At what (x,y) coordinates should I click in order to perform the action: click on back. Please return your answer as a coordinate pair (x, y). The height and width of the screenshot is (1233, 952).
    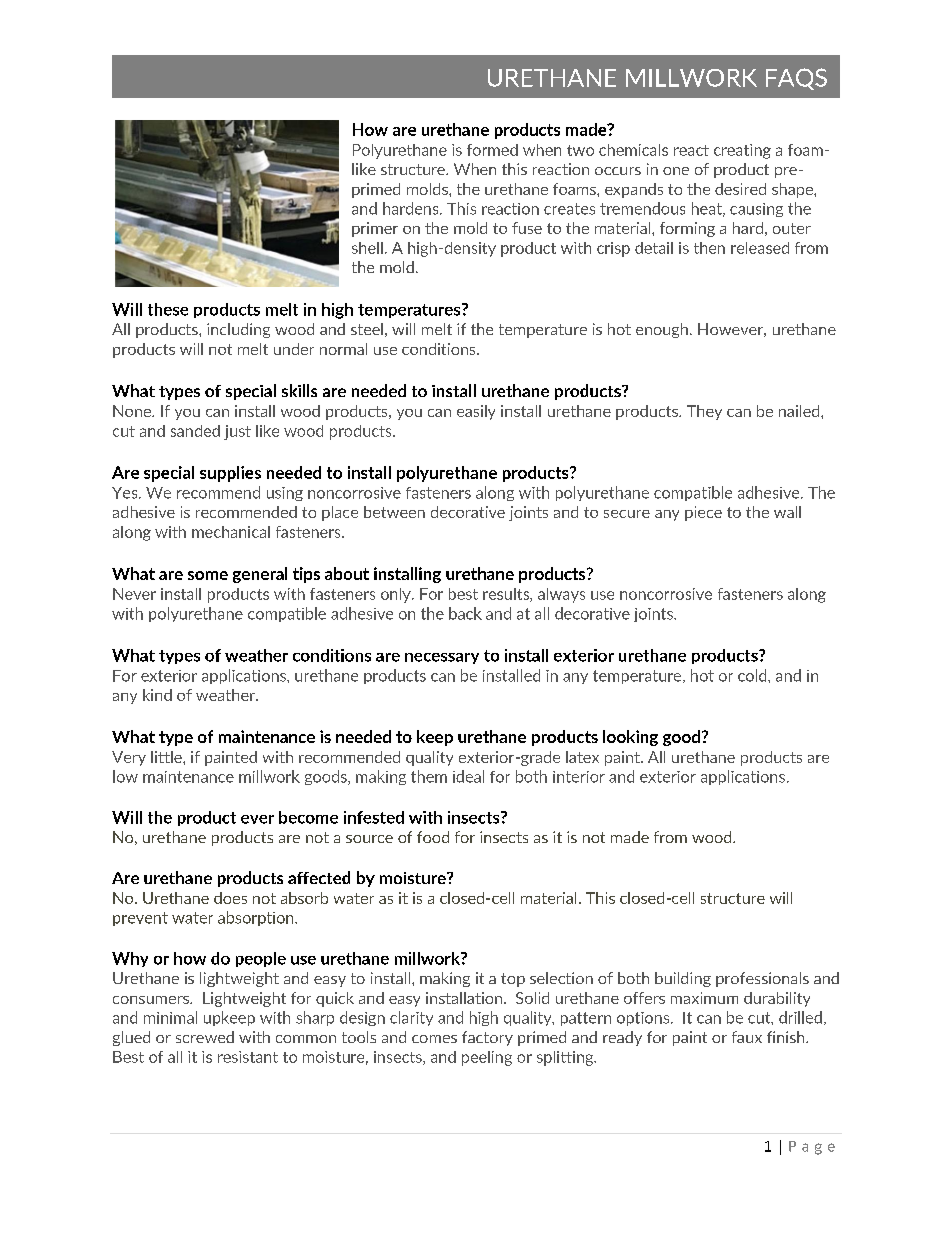
    Looking at the image, I should click on (465, 613).
